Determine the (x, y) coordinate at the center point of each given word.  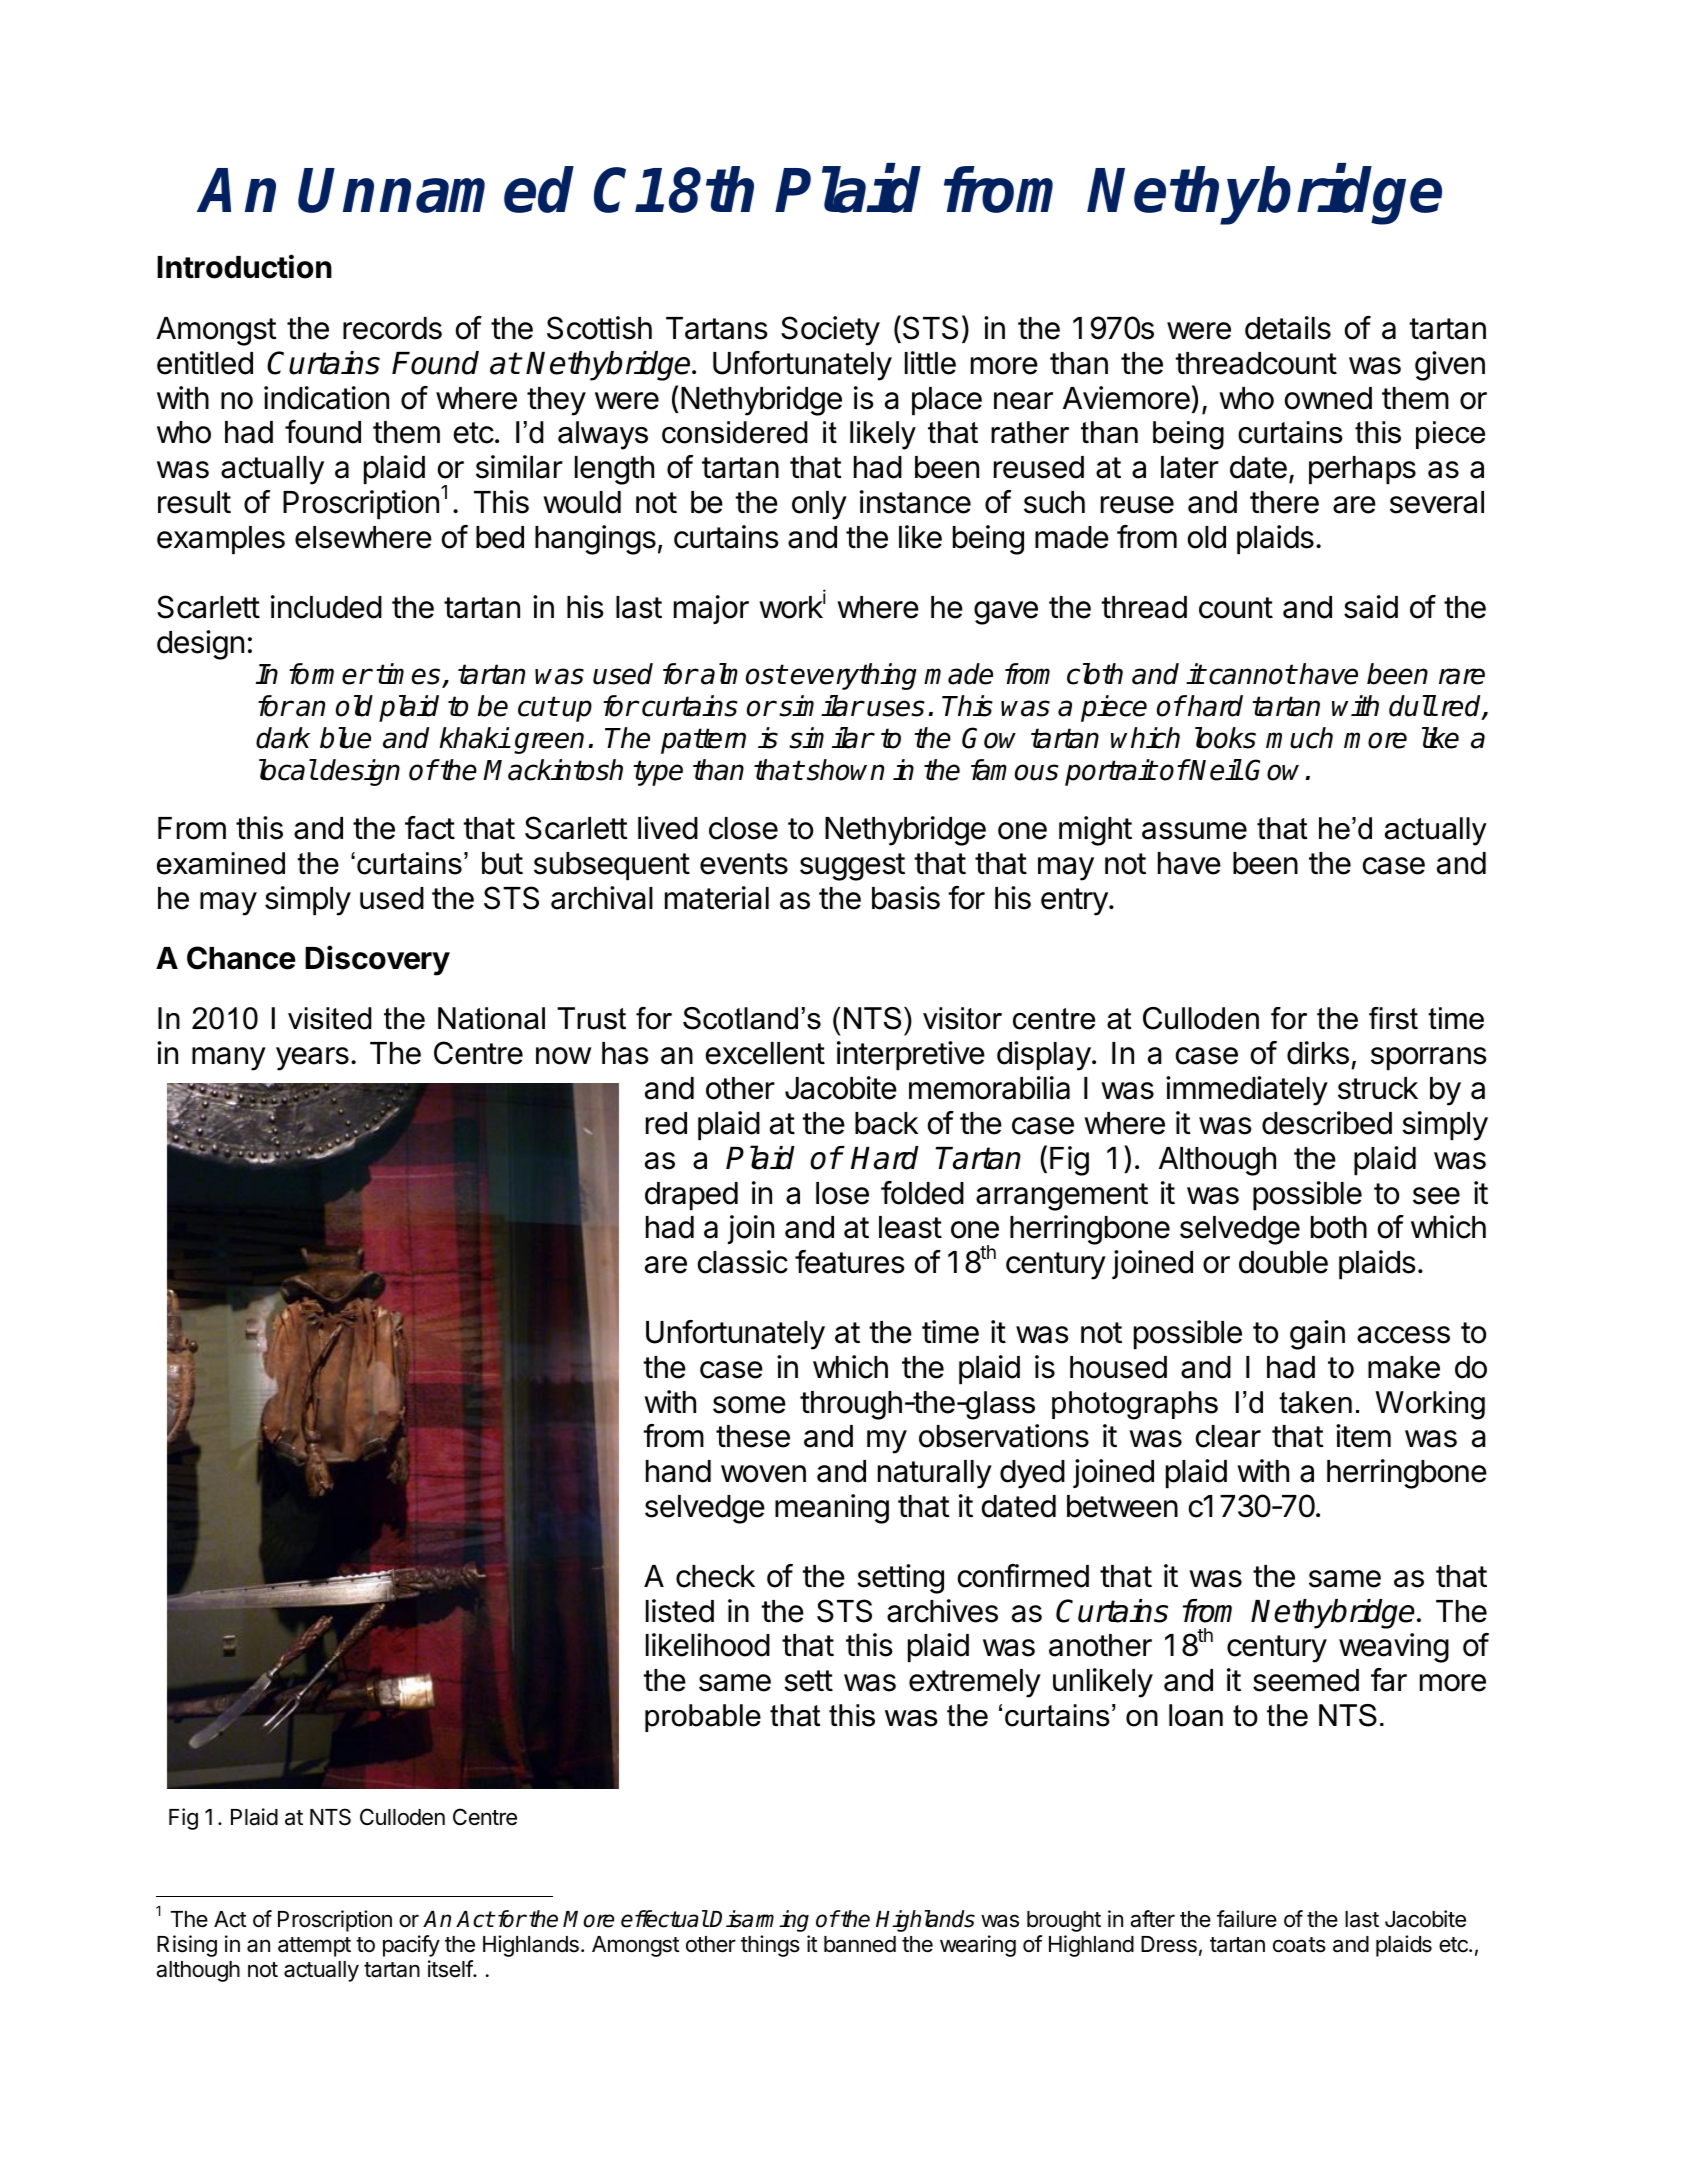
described (1327, 1123)
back (886, 1123)
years (312, 1059)
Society (830, 331)
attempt (314, 1947)
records (392, 328)
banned (860, 1944)
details (1288, 328)
